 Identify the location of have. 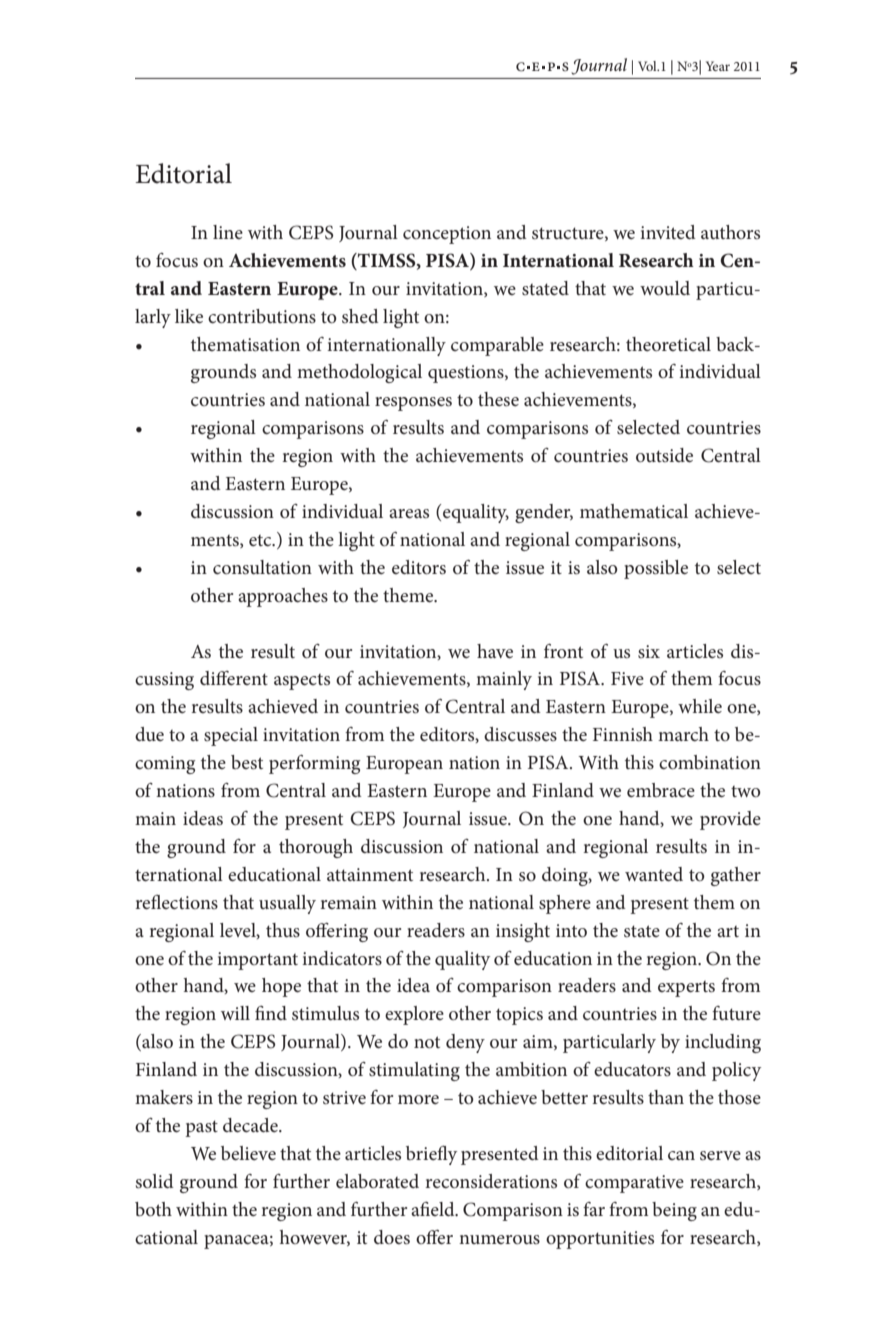
(495, 651).
